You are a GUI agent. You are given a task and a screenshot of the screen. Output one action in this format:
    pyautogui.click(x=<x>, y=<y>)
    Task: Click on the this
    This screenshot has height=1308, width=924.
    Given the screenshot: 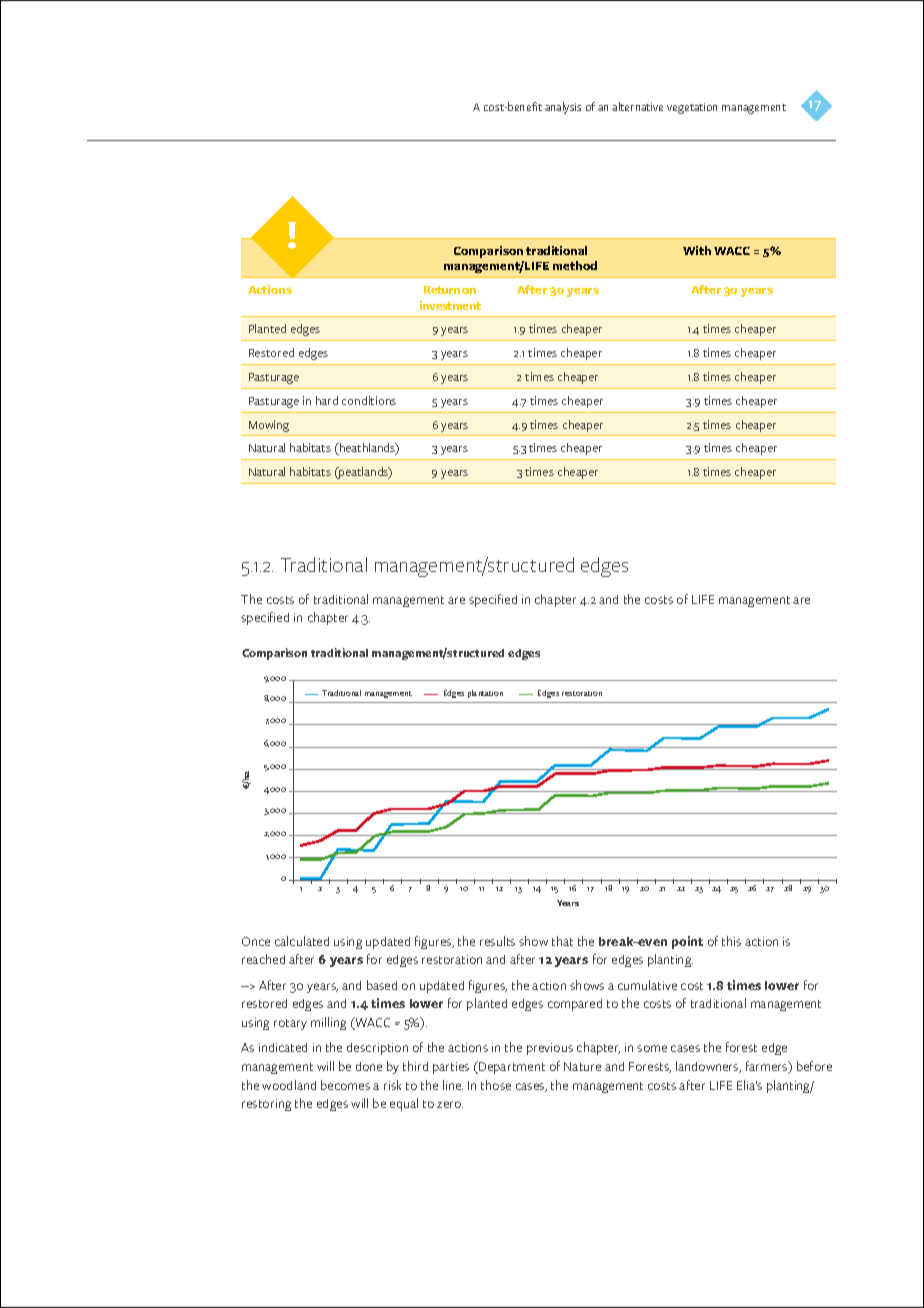 What is the action you would take?
    pyautogui.click(x=731, y=941)
